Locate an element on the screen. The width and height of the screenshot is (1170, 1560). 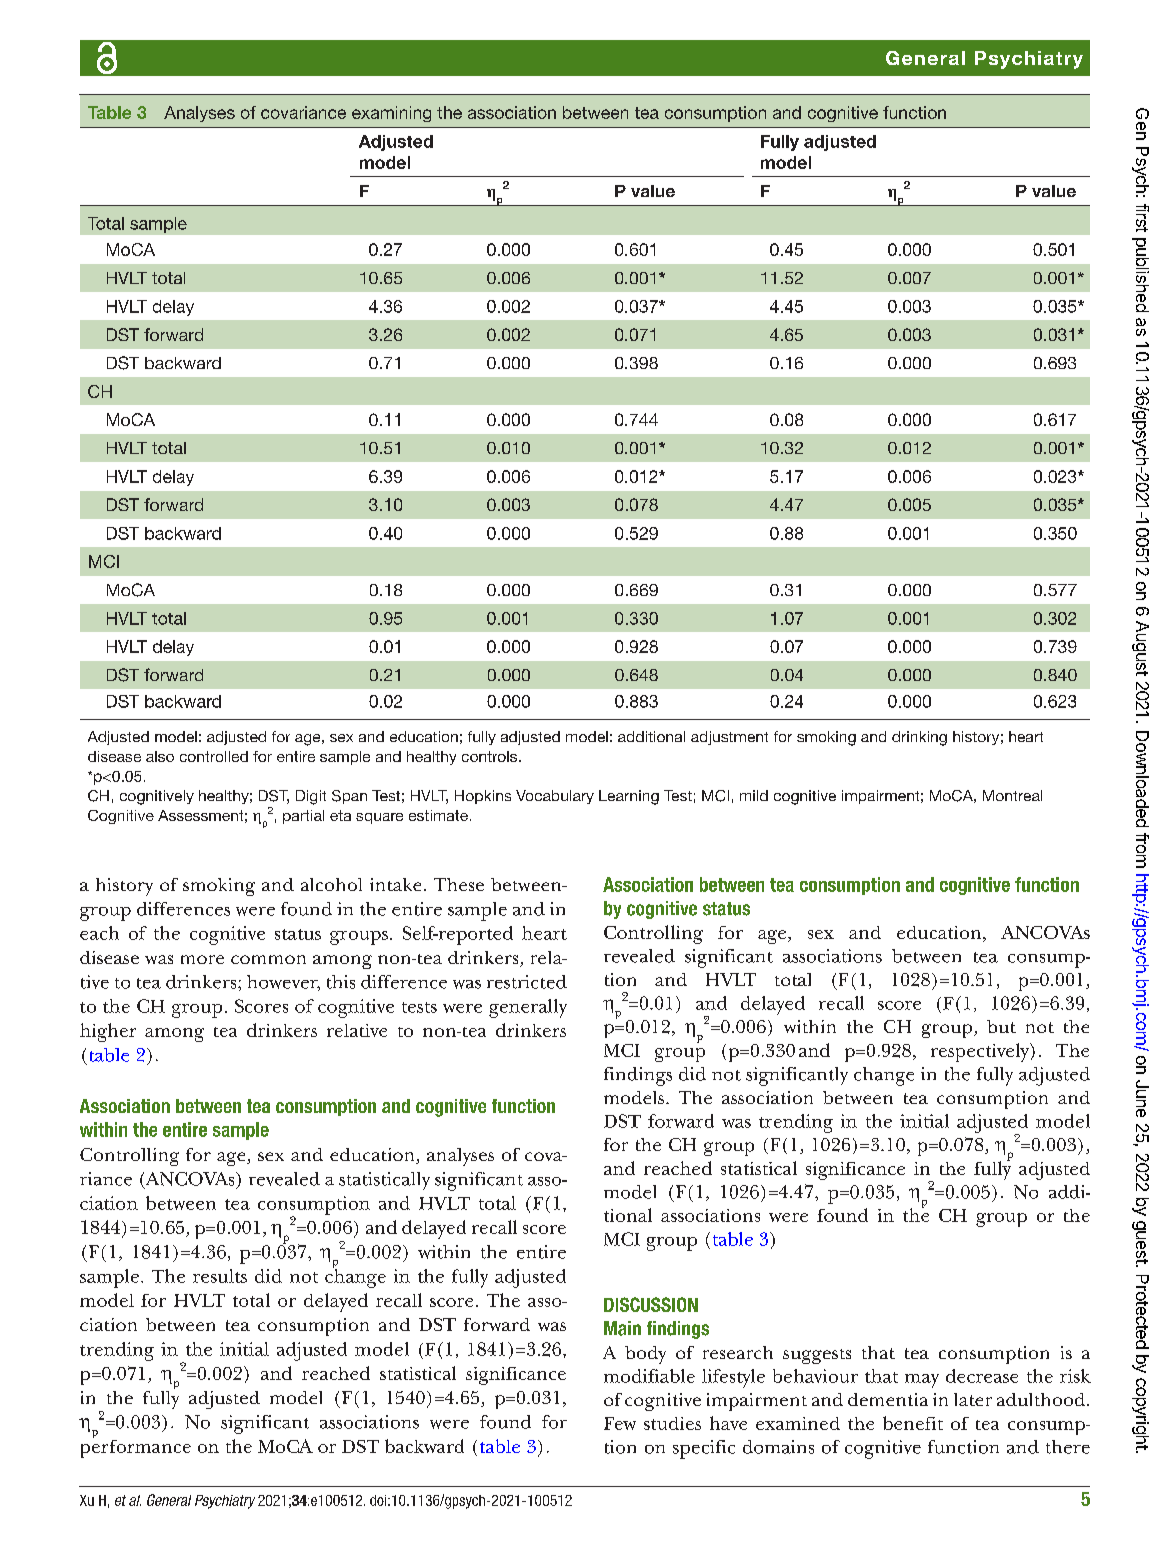
later is located at coordinates (973, 1399).
